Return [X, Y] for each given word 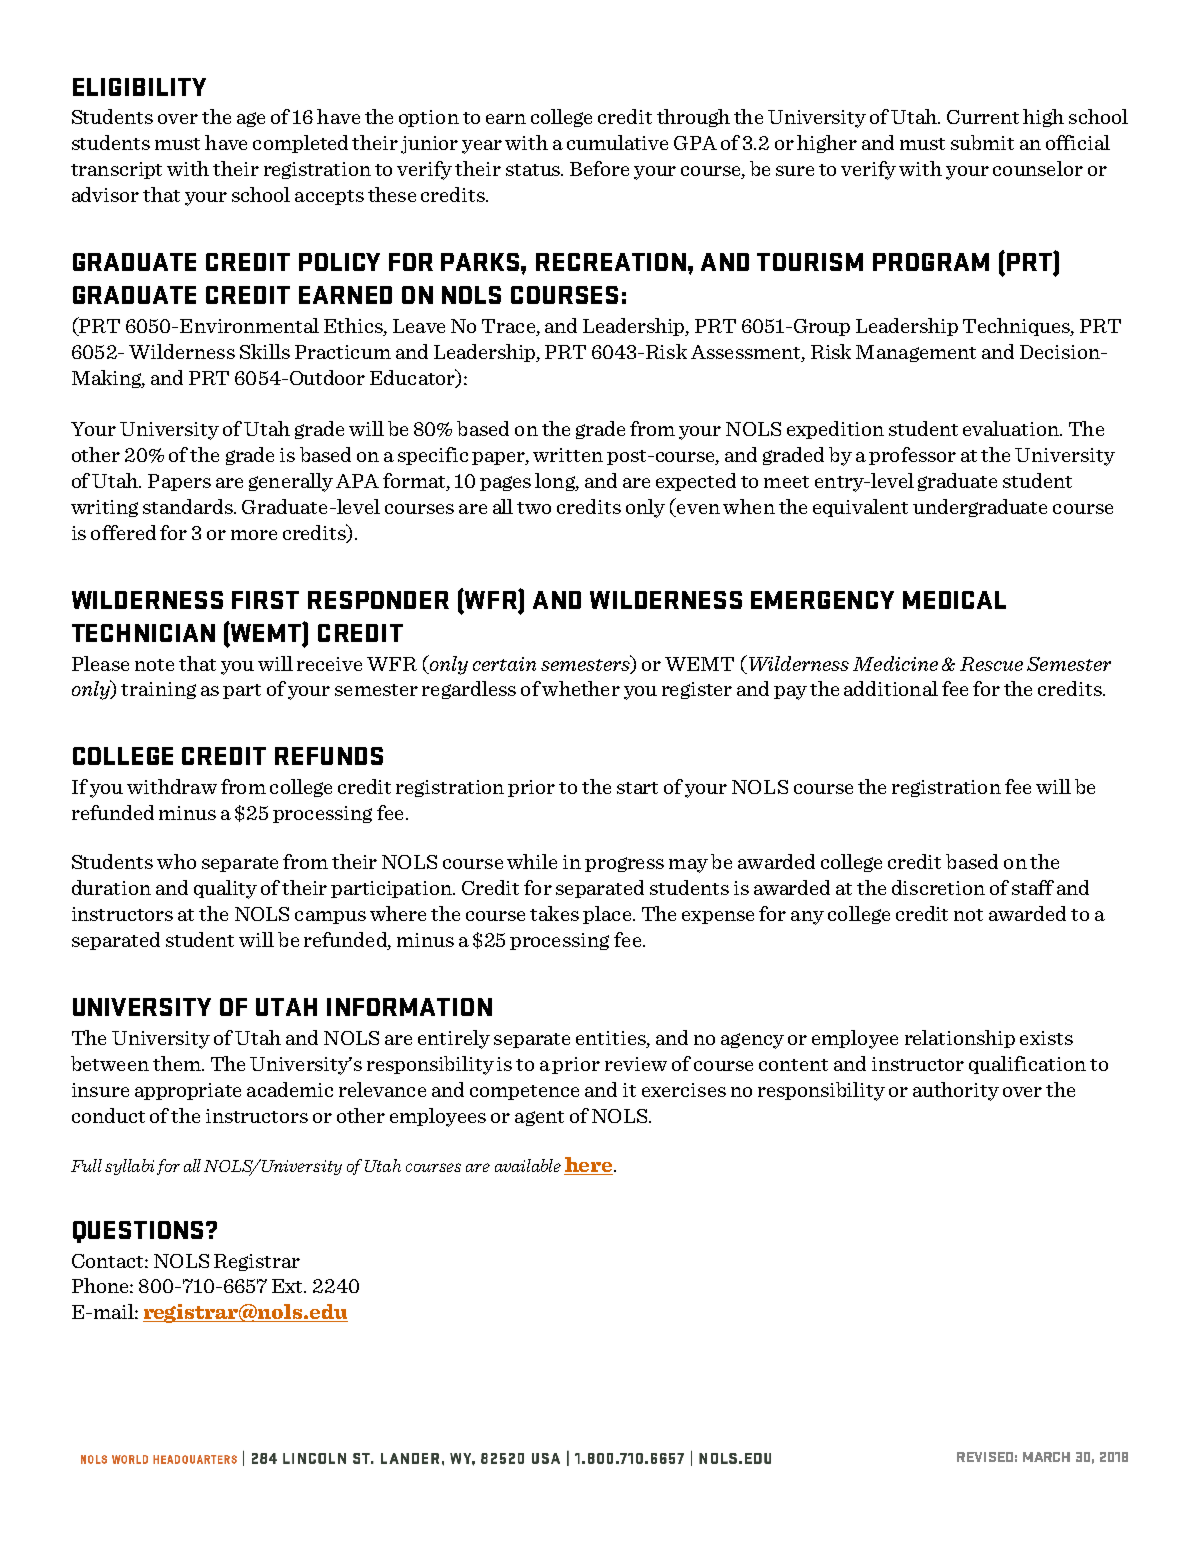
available [528, 1165]
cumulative [617, 142]
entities [612, 1039]
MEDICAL [954, 600]
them [178, 1063]
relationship [960, 1039]
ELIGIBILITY [139, 87]
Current [983, 117]
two [534, 508]
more [254, 535]
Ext [289, 1286]
